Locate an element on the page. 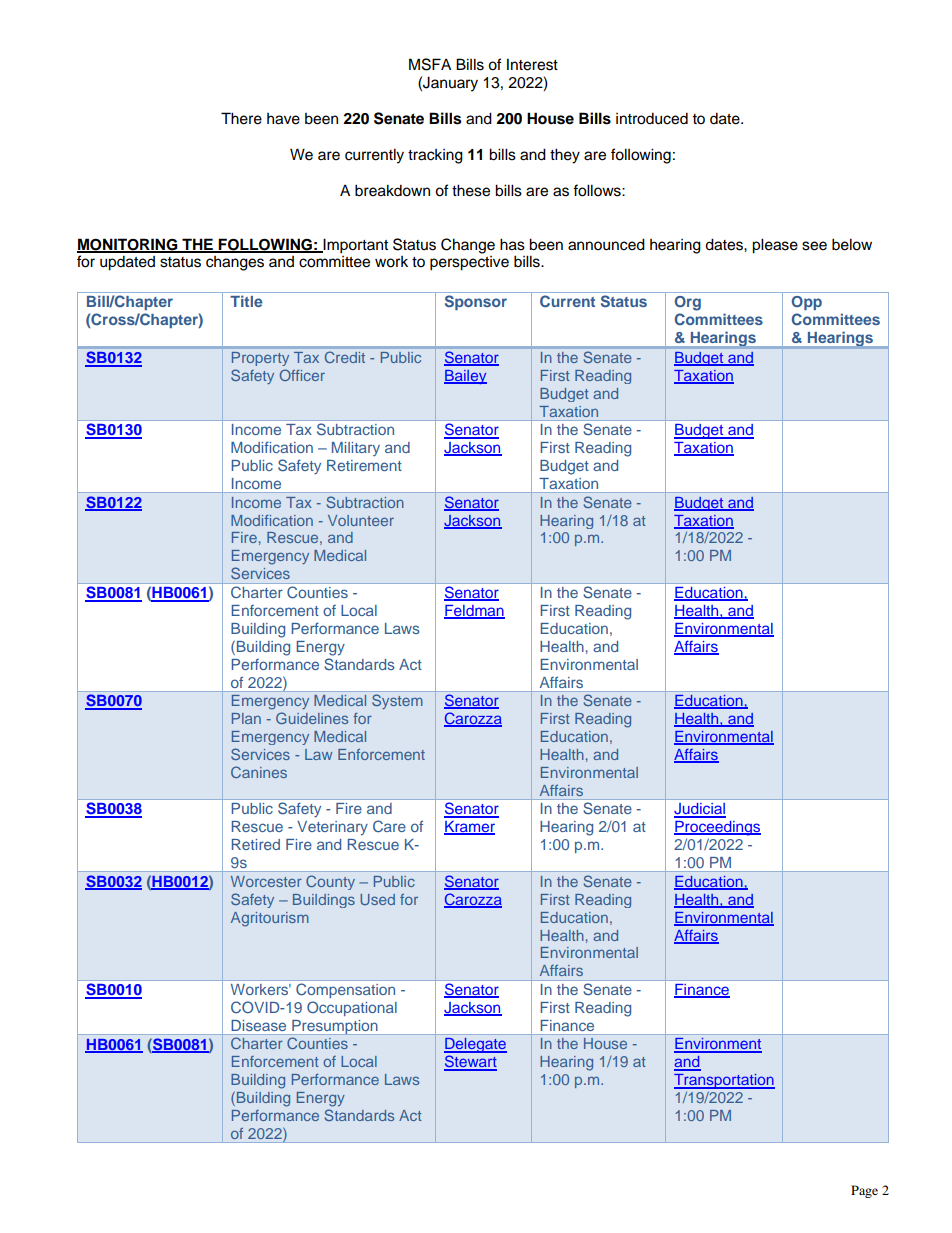 This image has height=1233, width=952. Feldman is located at coordinates (474, 612).
